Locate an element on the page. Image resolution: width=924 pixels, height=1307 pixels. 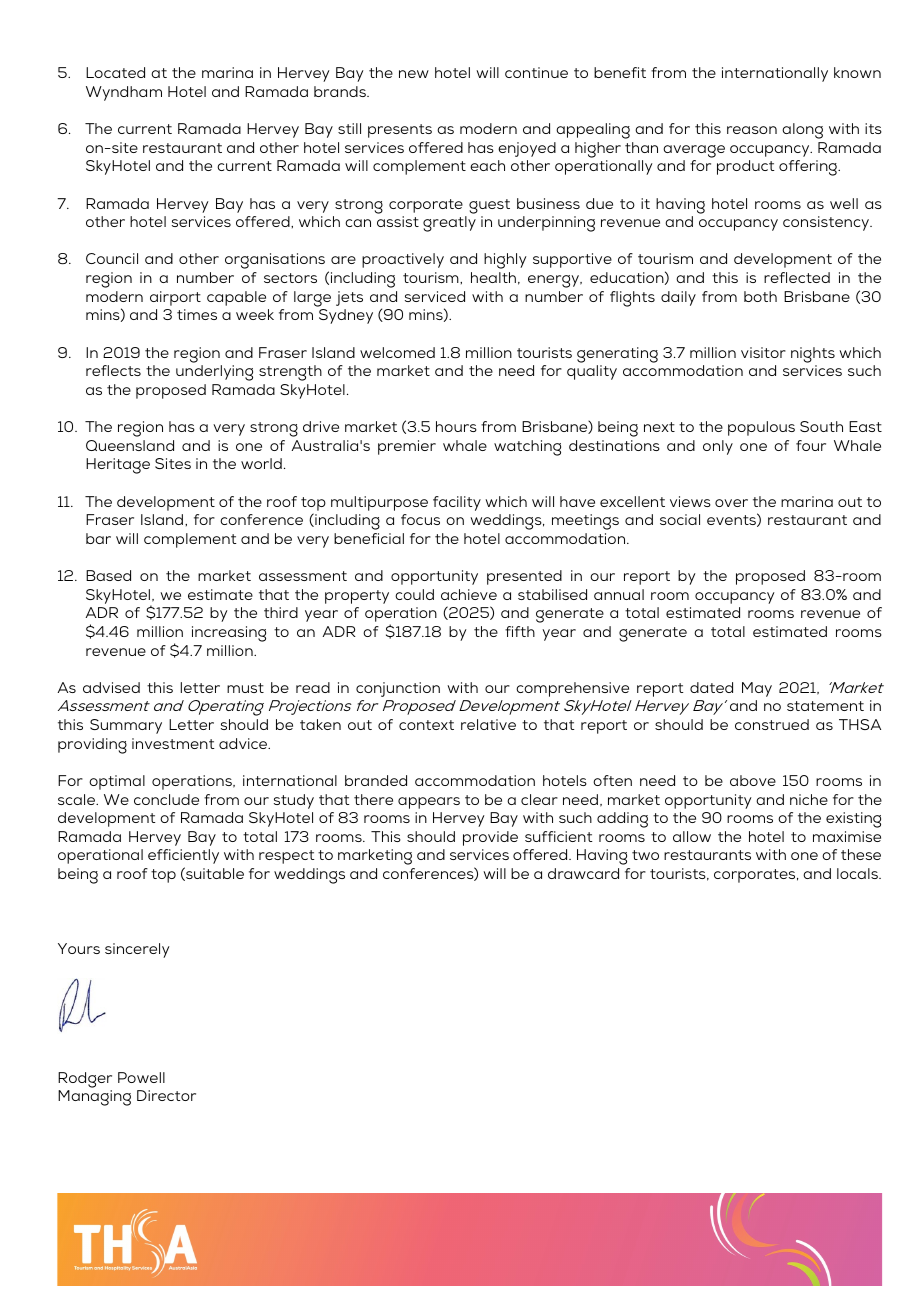
Based is located at coordinates (108, 575).
